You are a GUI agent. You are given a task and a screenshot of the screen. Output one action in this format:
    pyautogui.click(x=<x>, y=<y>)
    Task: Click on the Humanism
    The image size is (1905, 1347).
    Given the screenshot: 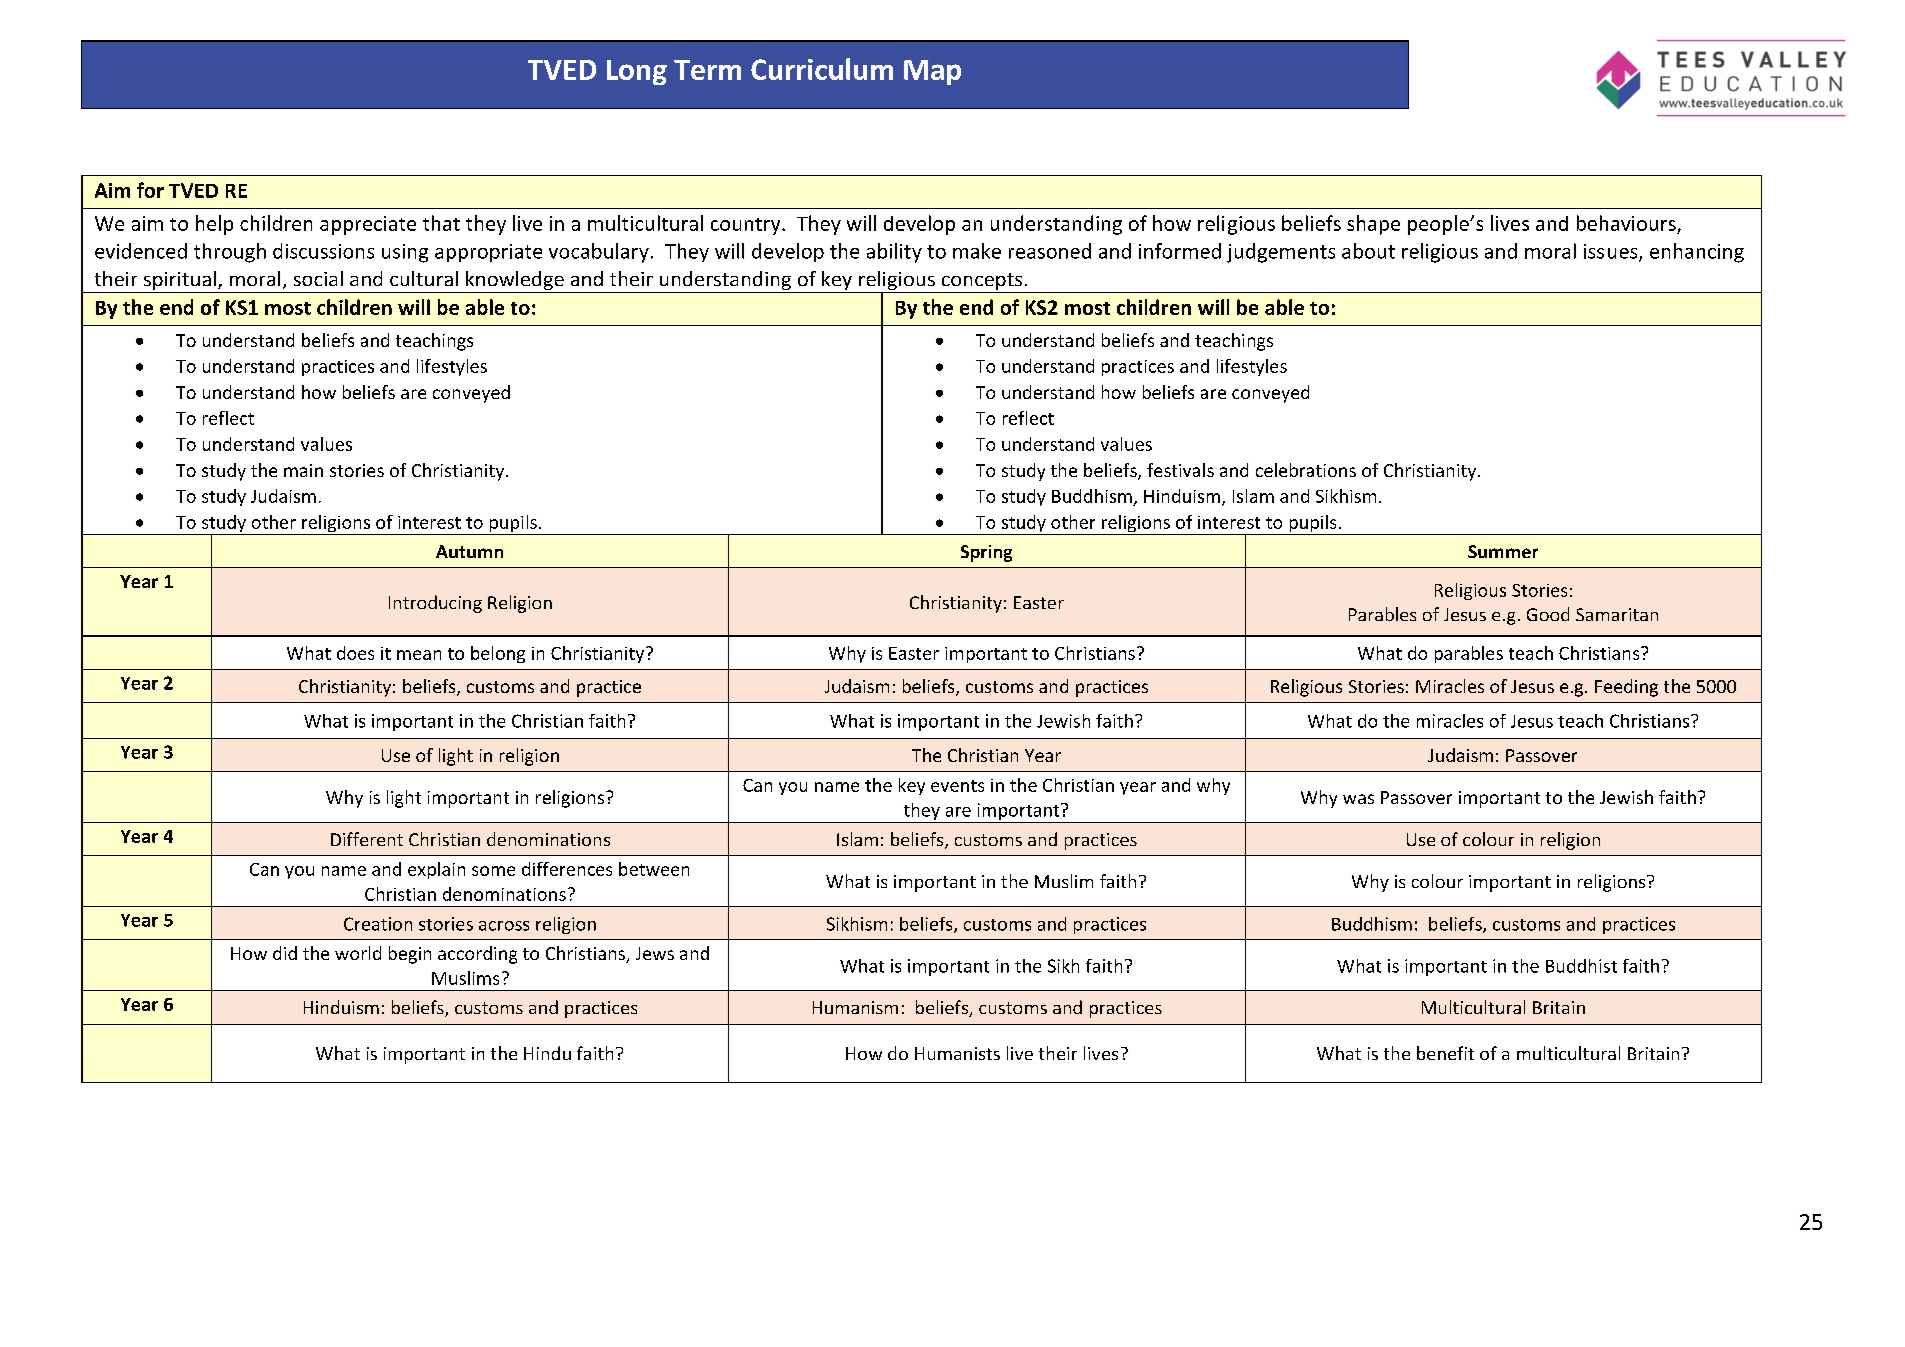 What is the action you would take?
    pyautogui.click(x=855, y=1007)
